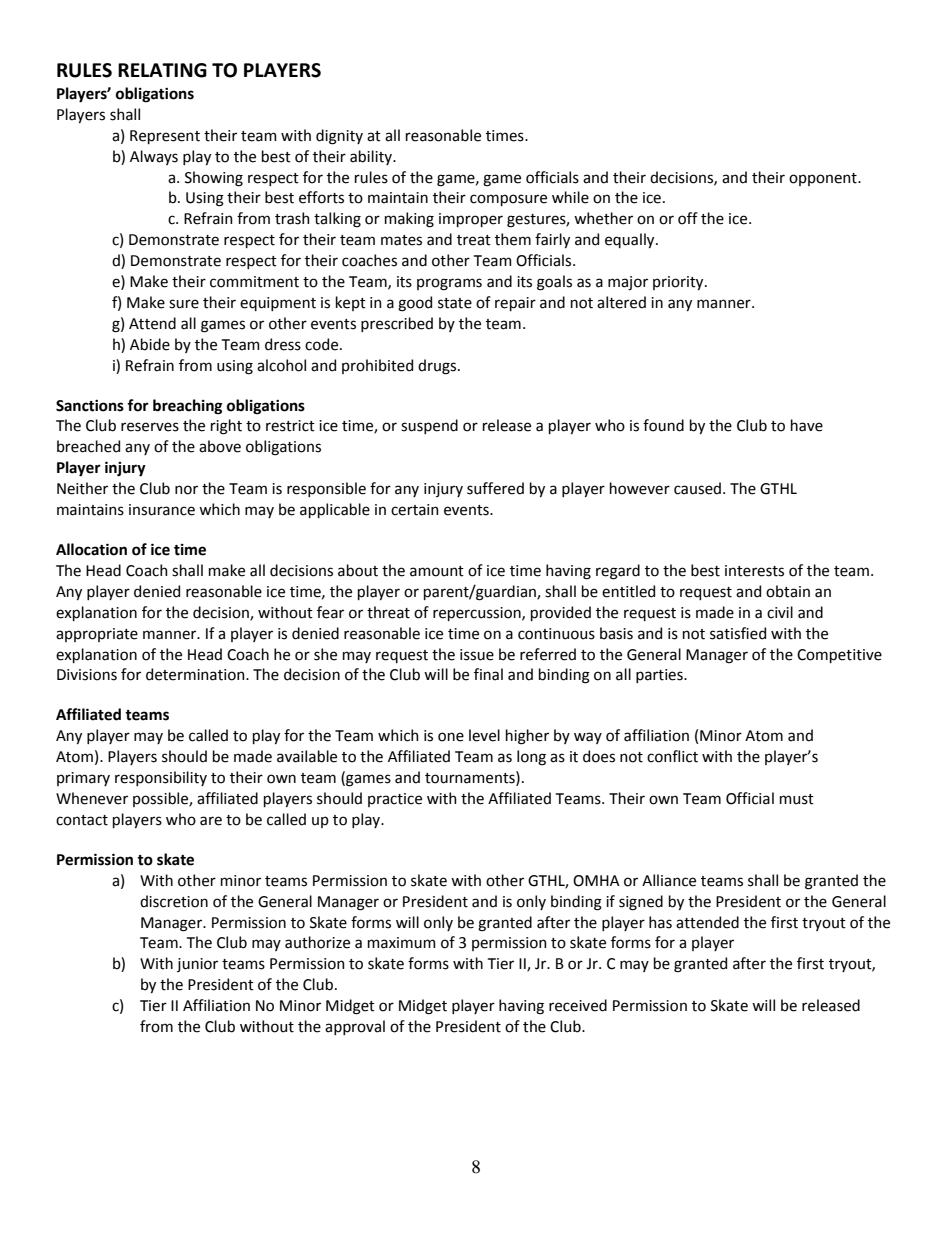 The image size is (952, 1233). What do you see at coordinates (197, 965) in the image?
I see `junior` at bounding box center [197, 965].
